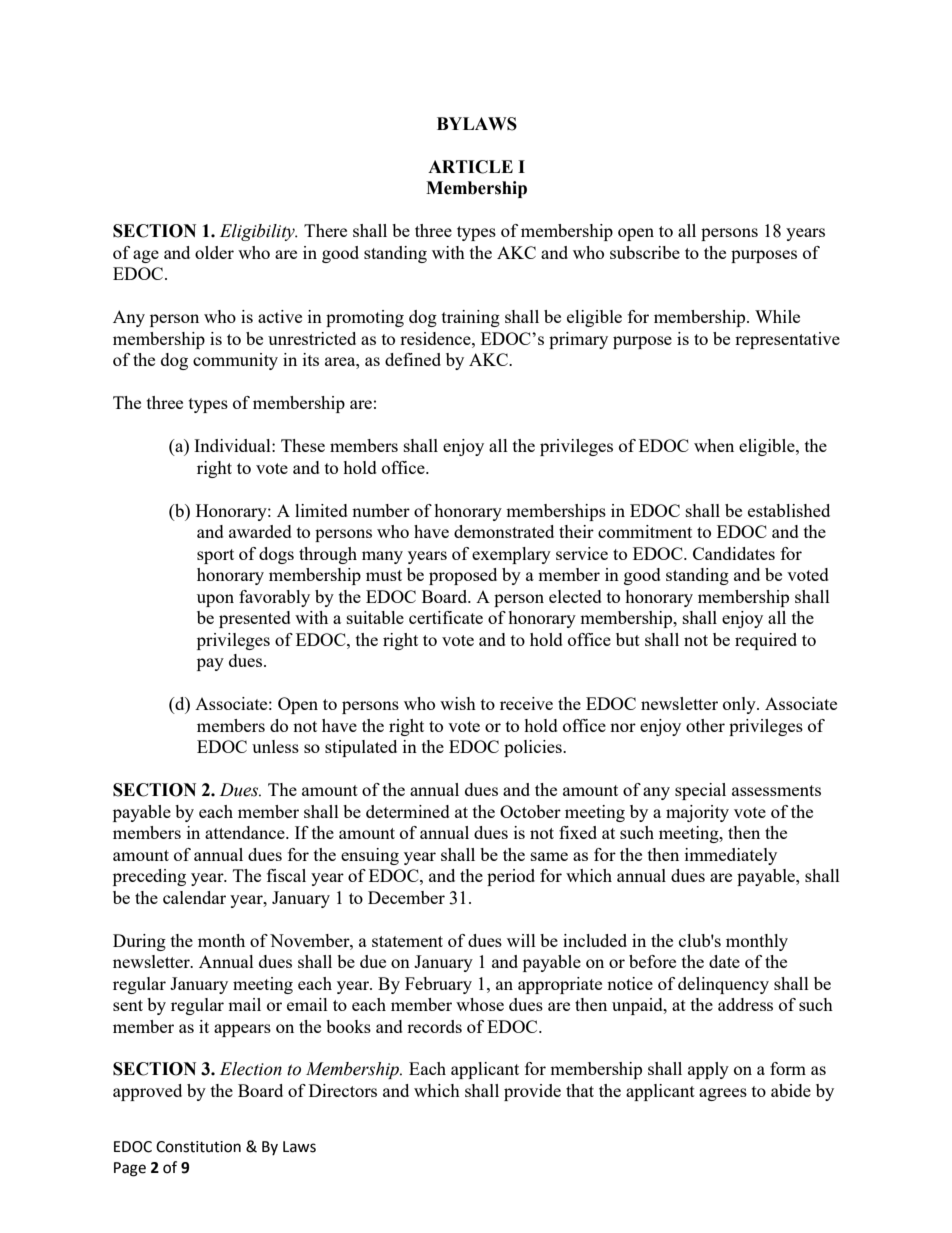 Image resolution: width=952 pixels, height=1233 pixels. What do you see at coordinates (470, 167) in the document?
I see `ARTICLE` at bounding box center [470, 167].
